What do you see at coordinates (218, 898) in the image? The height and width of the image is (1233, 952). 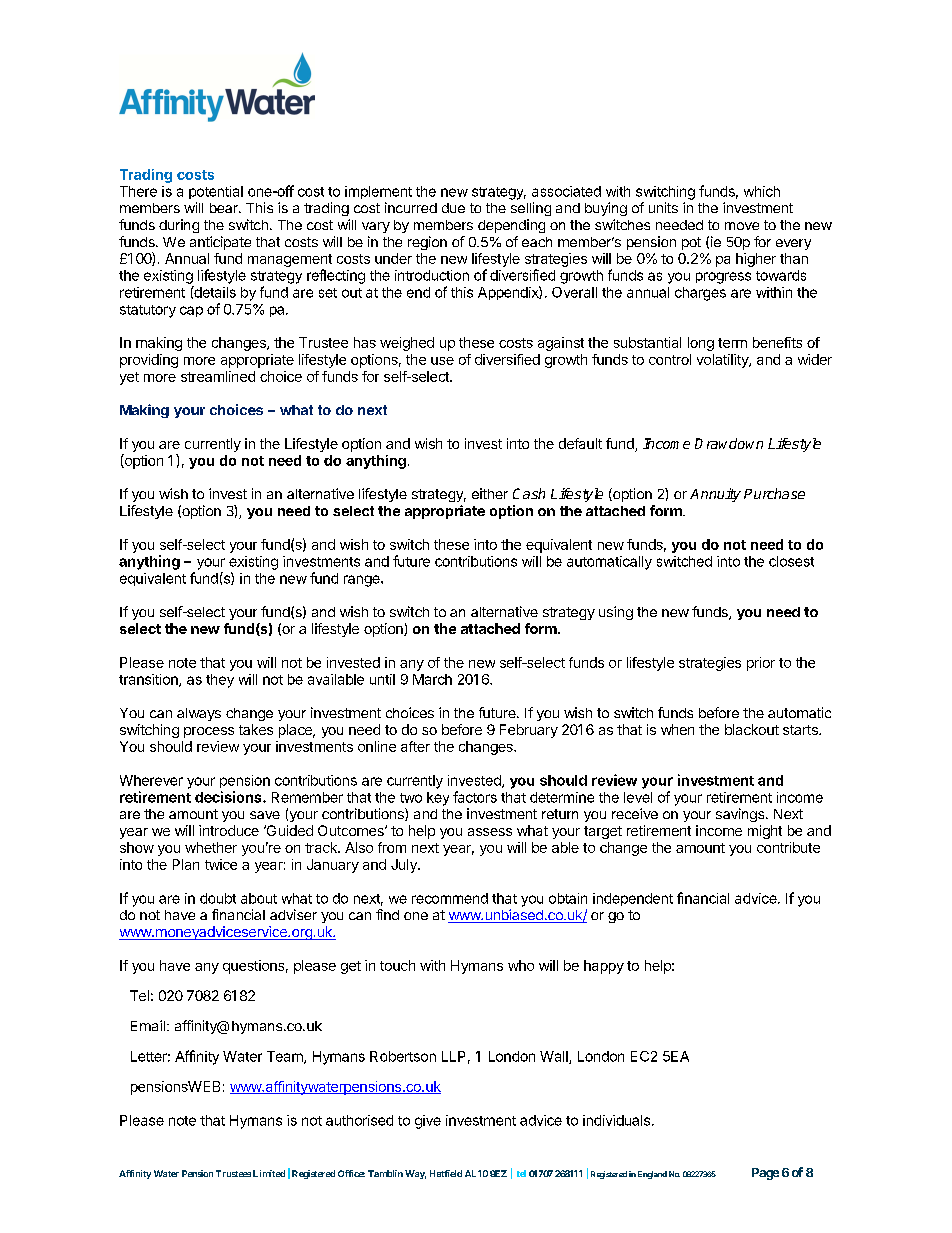 I see `doubt` at bounding box center [218, 898].
